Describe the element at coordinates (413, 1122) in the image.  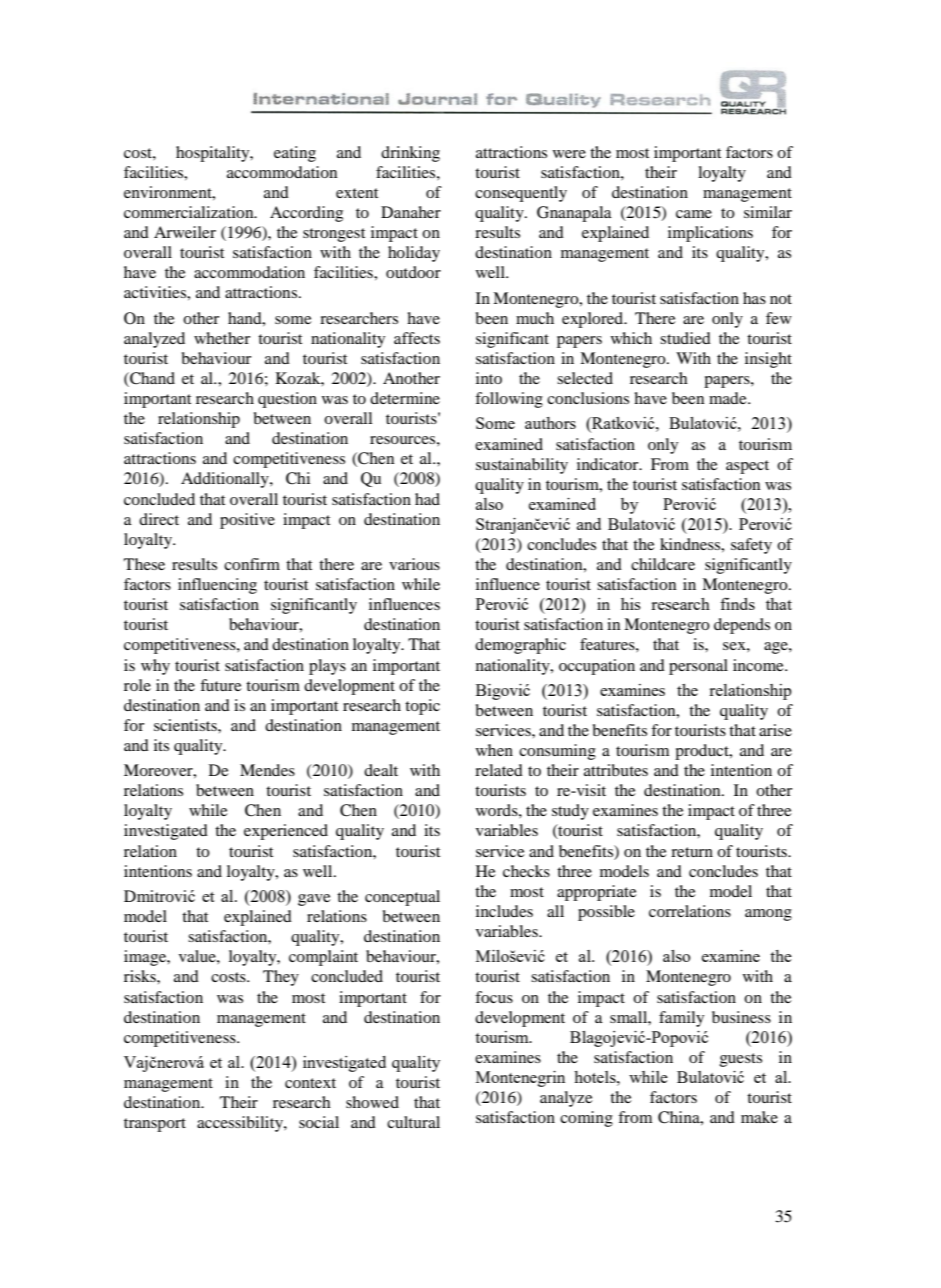
I see `cultural` at that location.
